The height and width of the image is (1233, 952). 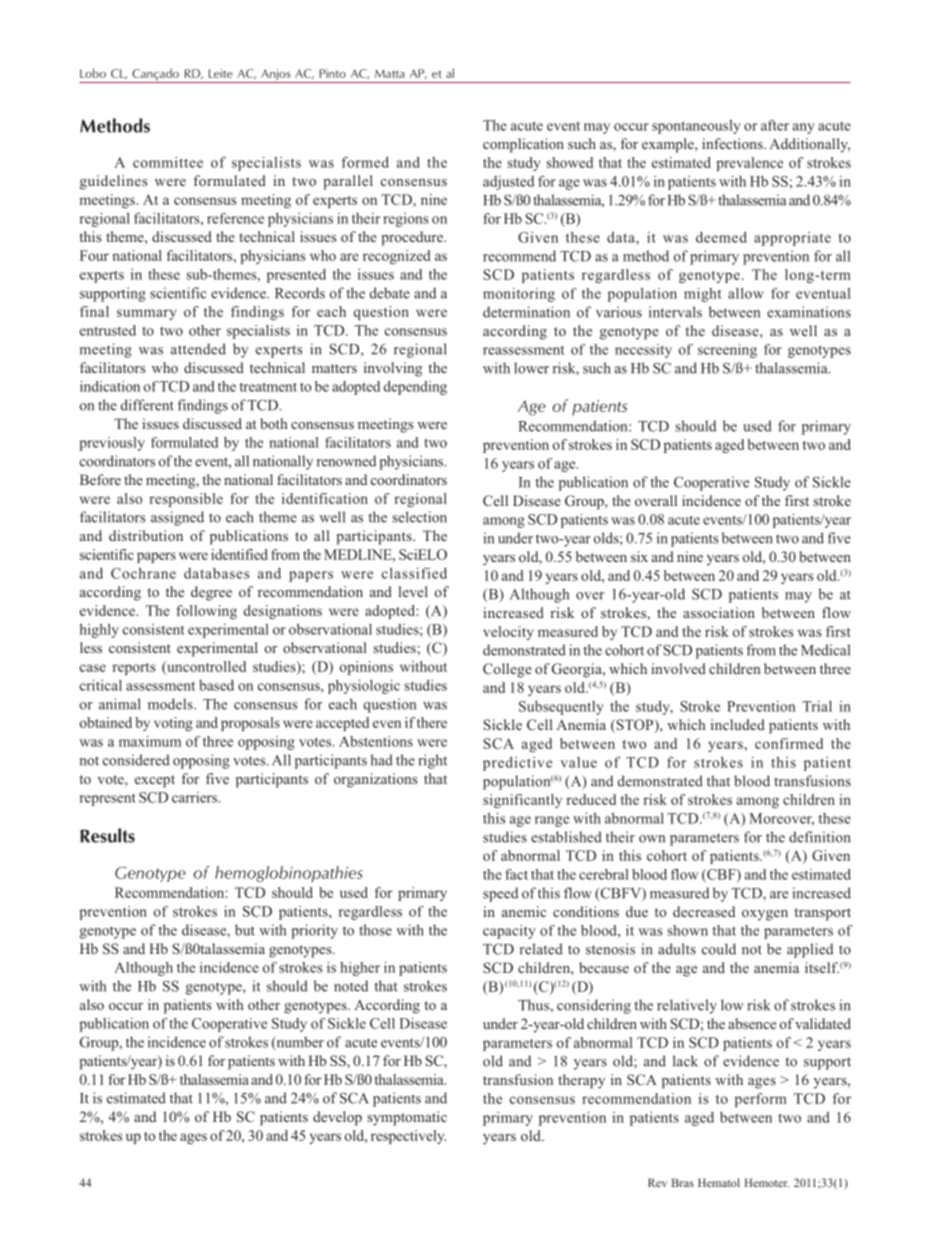 I want to click on selection, so click(x=420, y=517).
